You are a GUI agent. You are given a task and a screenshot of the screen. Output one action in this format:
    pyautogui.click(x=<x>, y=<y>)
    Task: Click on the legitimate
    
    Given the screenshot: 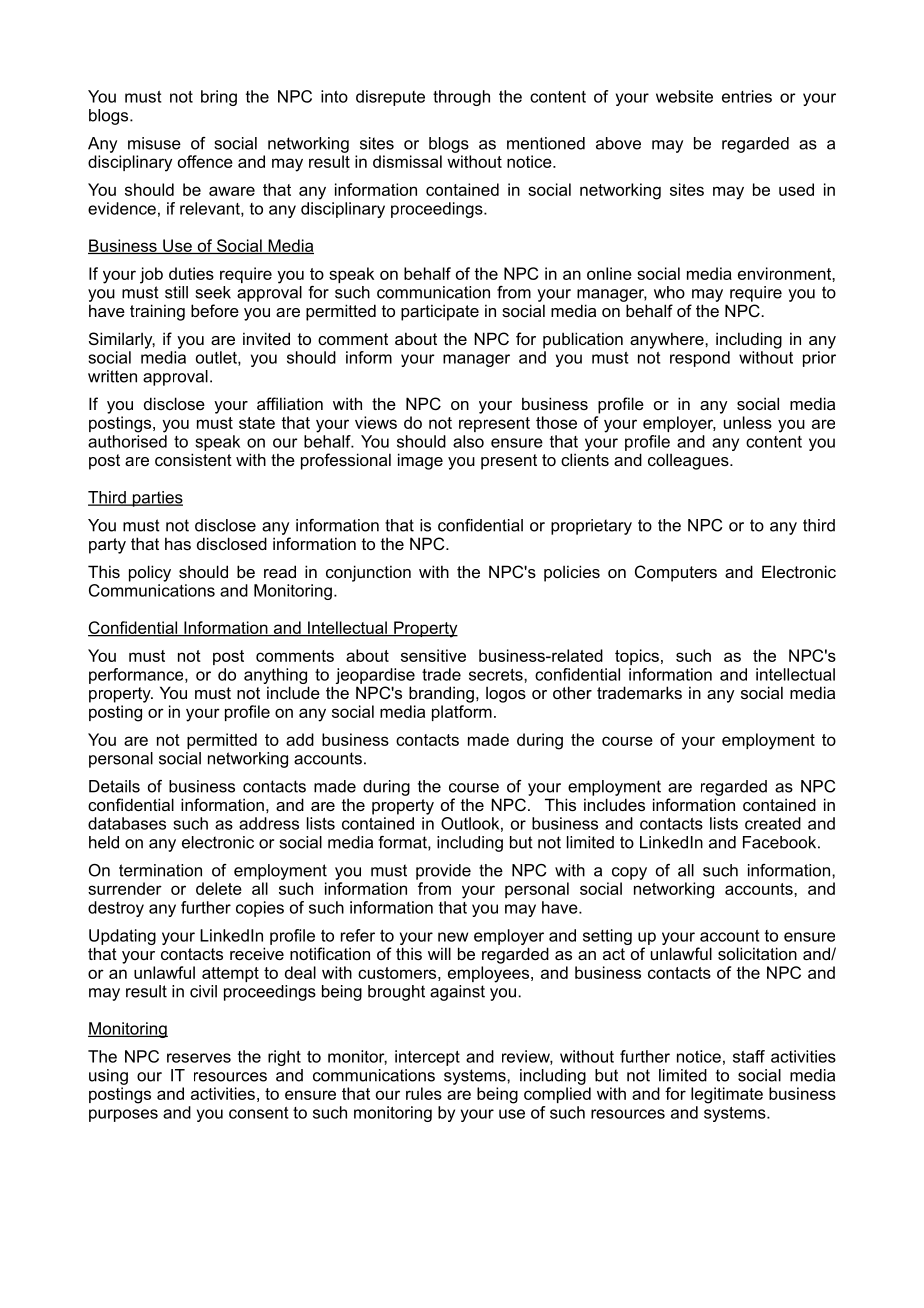 What is the action you would take?
    pyautogui.click(x=727, y=1095)
